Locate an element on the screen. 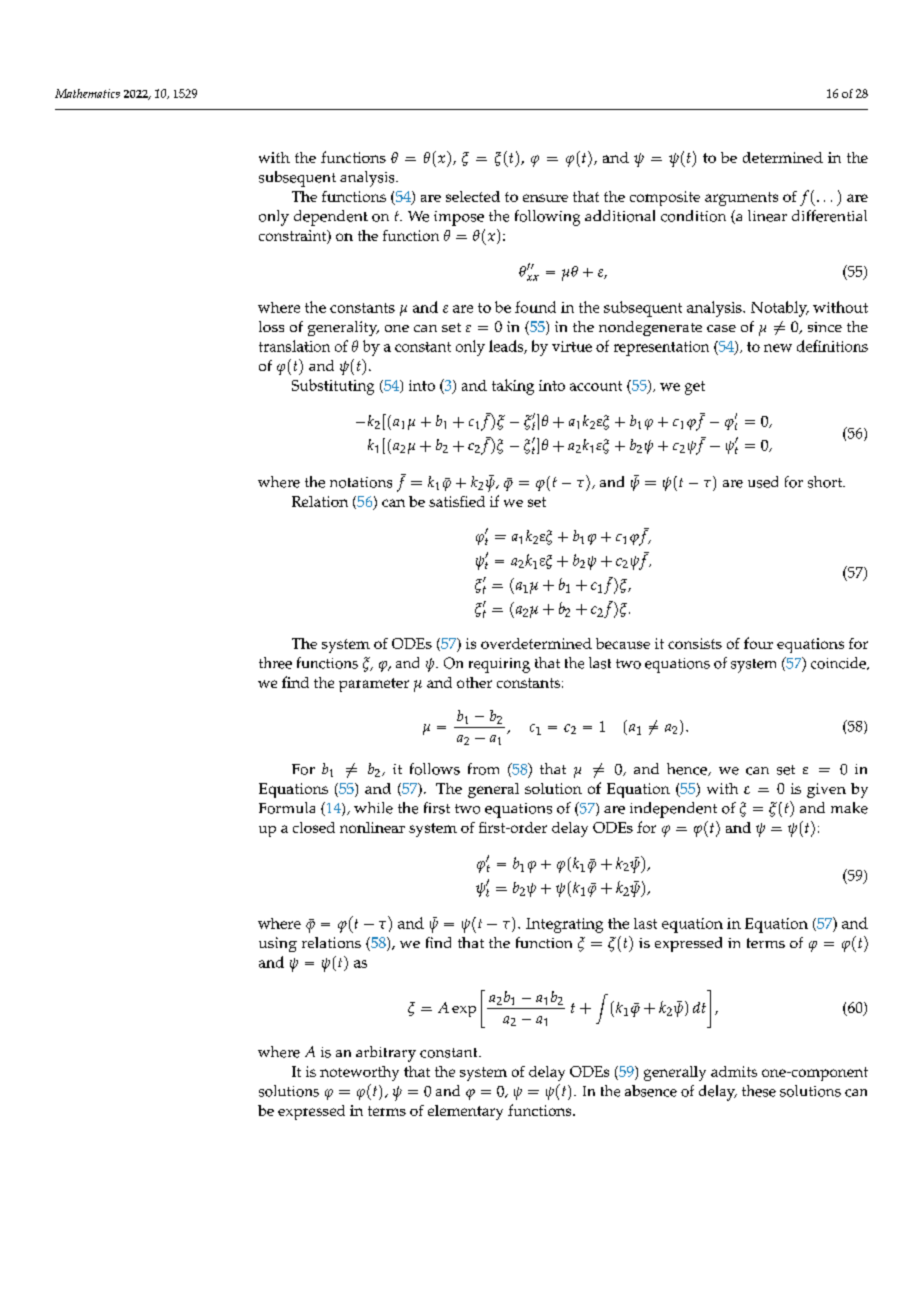 This screenshot has width=924, height=1308. four is located at coordinates (758, 643).
